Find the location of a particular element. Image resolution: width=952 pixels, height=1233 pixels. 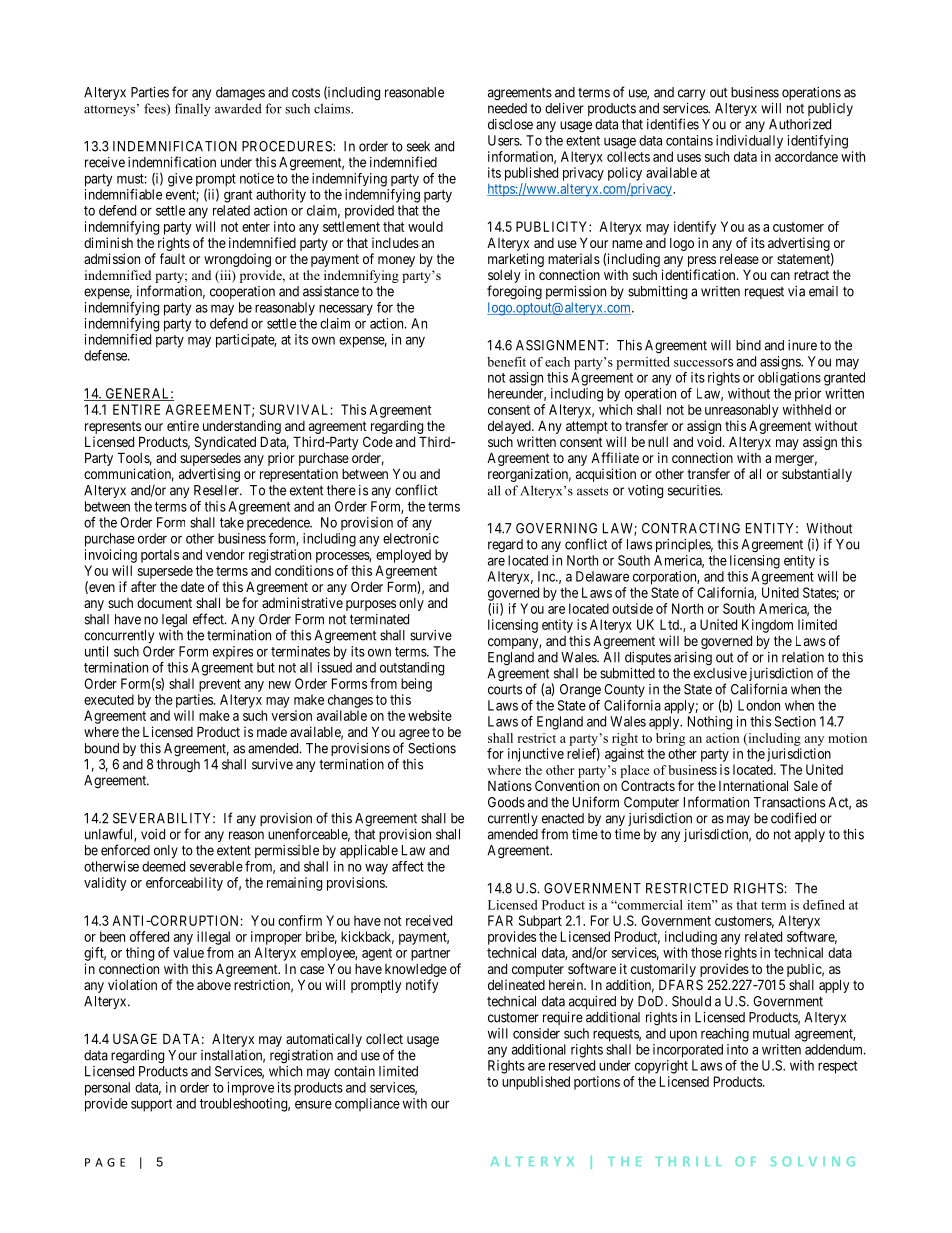

disclose is located at coordinates (510, 124).
